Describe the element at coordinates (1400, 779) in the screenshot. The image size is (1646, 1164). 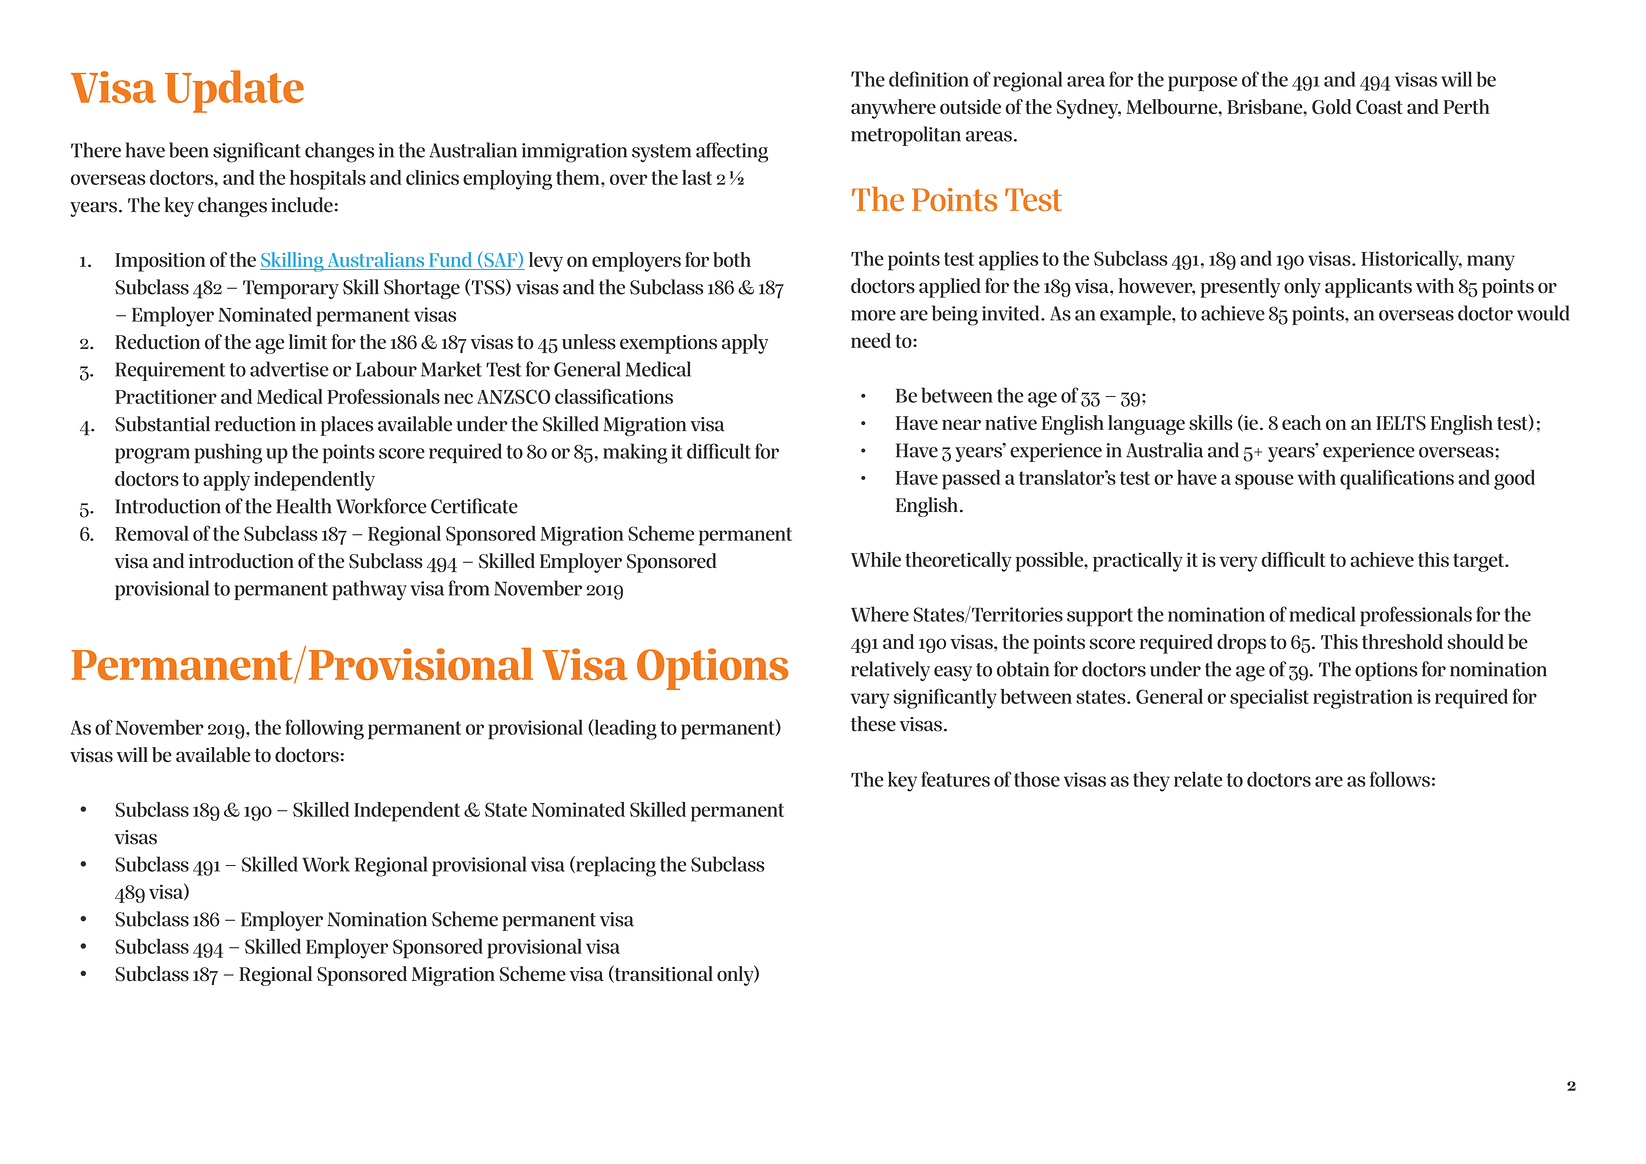
I see `follows` at that location.
